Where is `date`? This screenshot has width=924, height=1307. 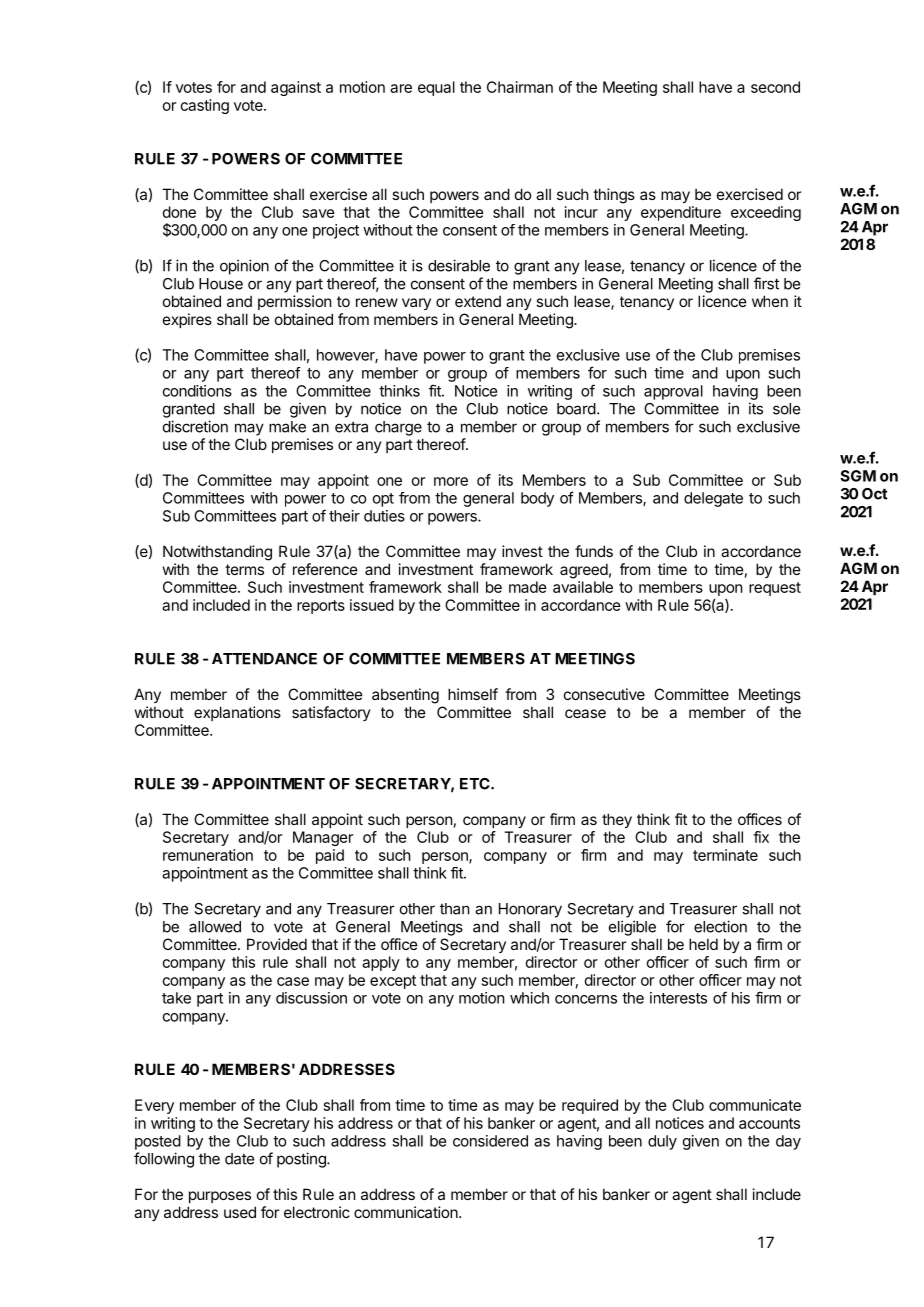
date is located at coordinates (239, 1159).
